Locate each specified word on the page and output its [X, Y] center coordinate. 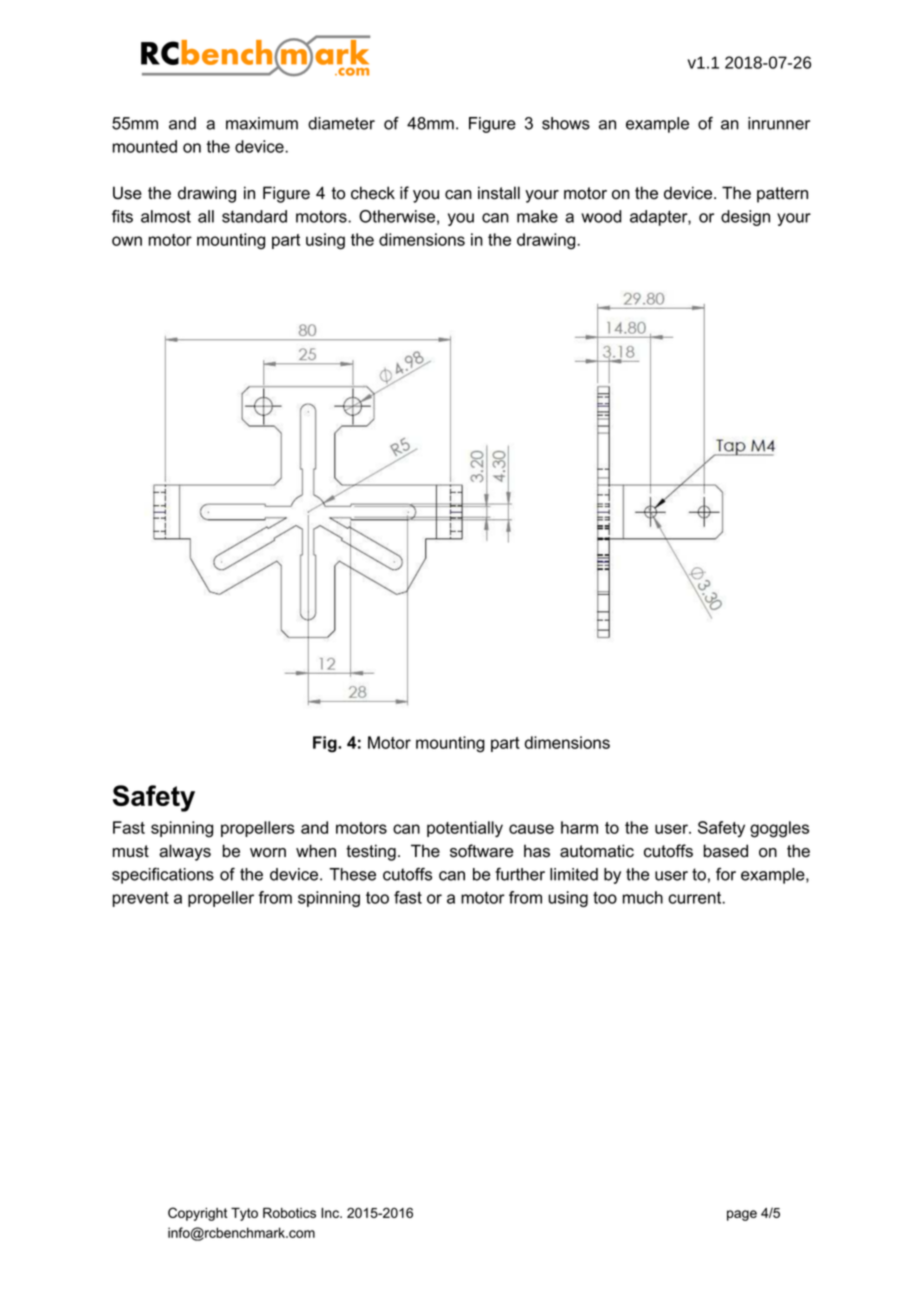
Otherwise [397, 216]
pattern [782, 195]
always [185, 852]
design [745, 218]
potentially [465, 829]
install [499, 193]
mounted [145, 146]
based [726, 851]
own [127, 241]
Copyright [197, 1214]
